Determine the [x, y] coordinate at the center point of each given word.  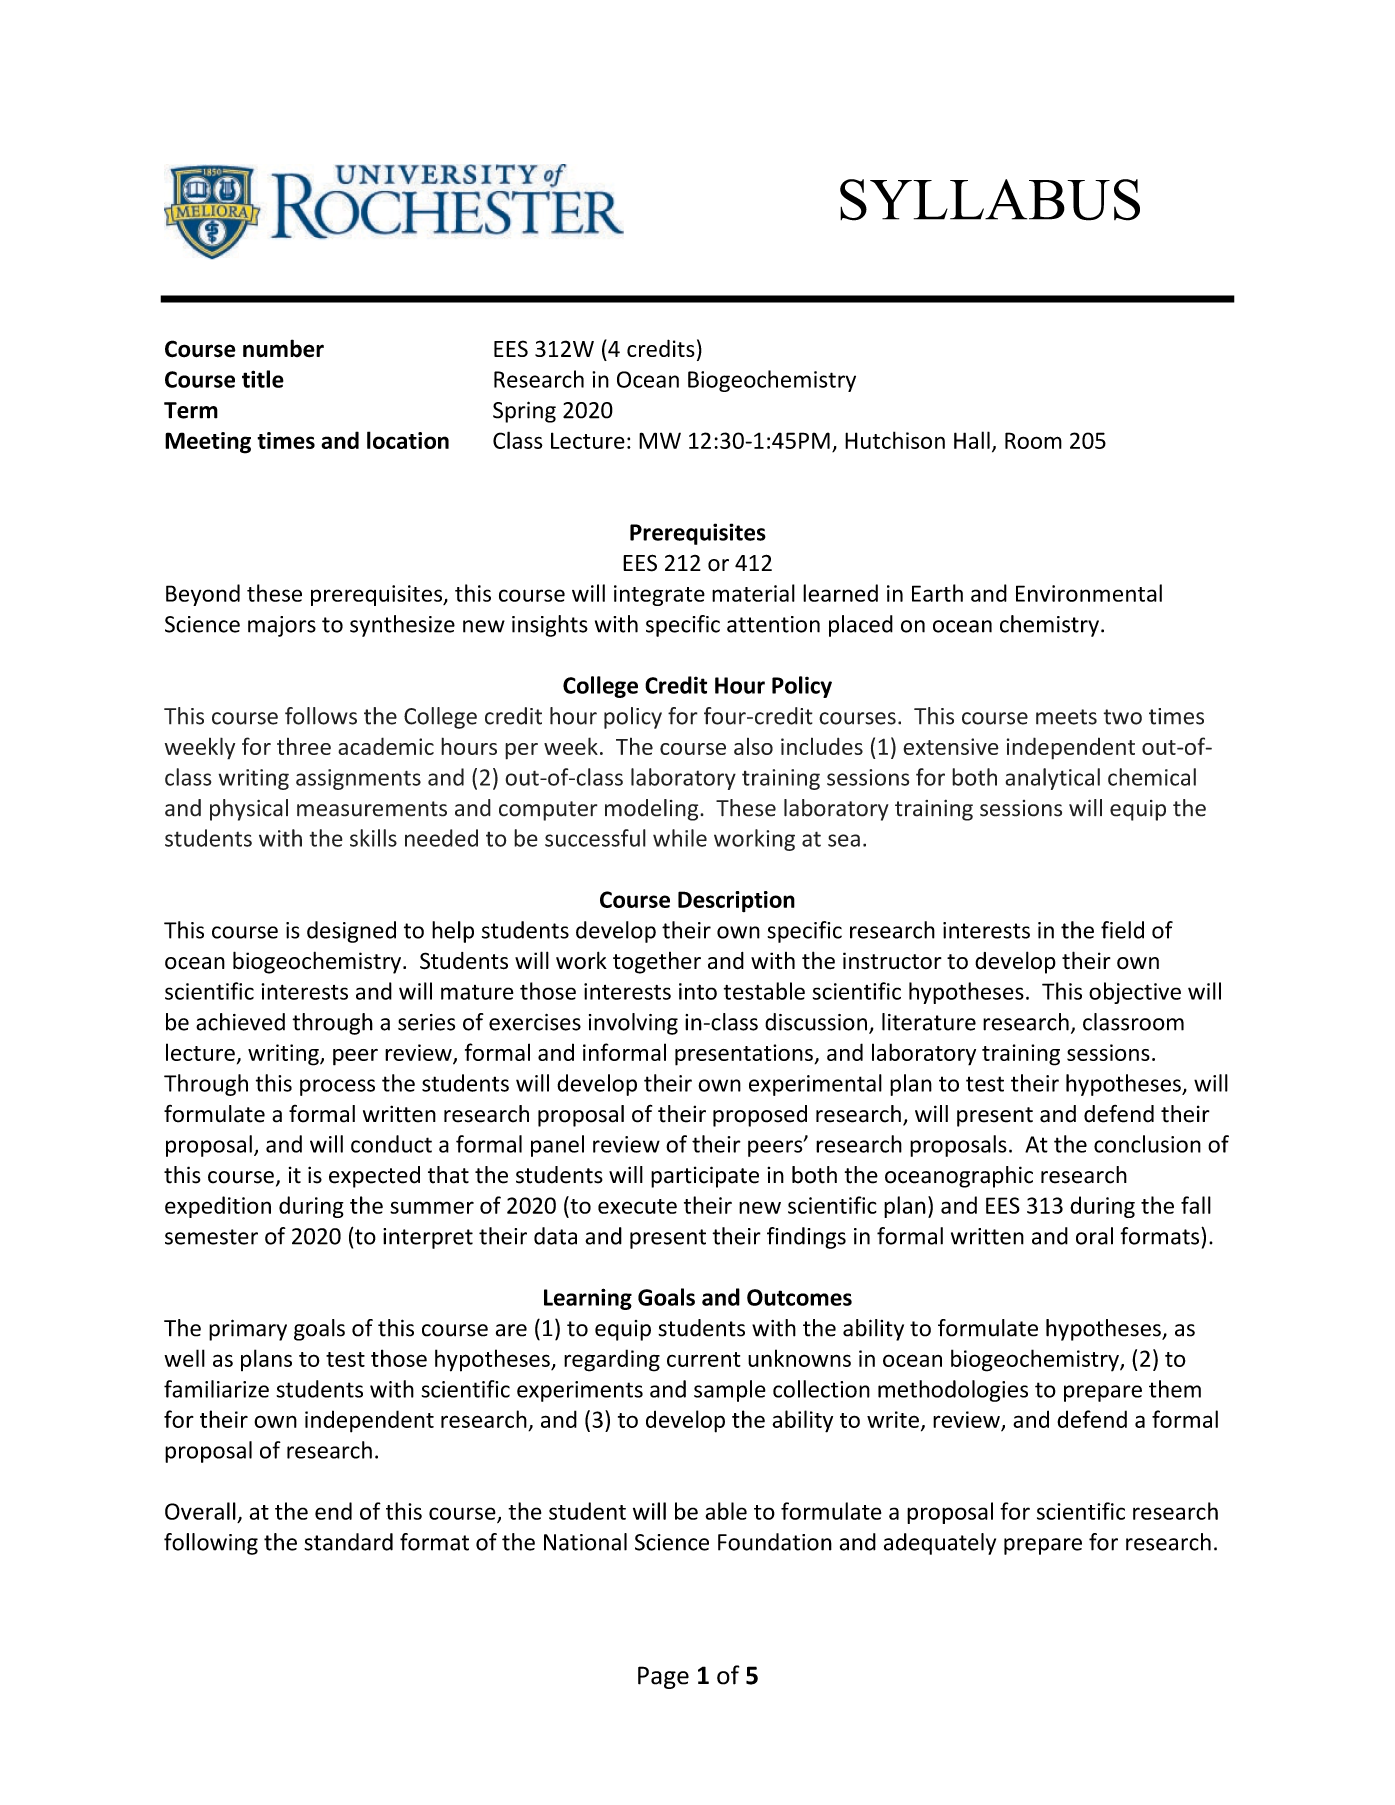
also [753, 746]
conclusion [1147, 1144]
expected [374, 1177]
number [283, 348]
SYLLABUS [990, 200]
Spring [524, 412]
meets [1066, 717]
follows [321, 716]
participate [705, 1177]
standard [348, 1542]
